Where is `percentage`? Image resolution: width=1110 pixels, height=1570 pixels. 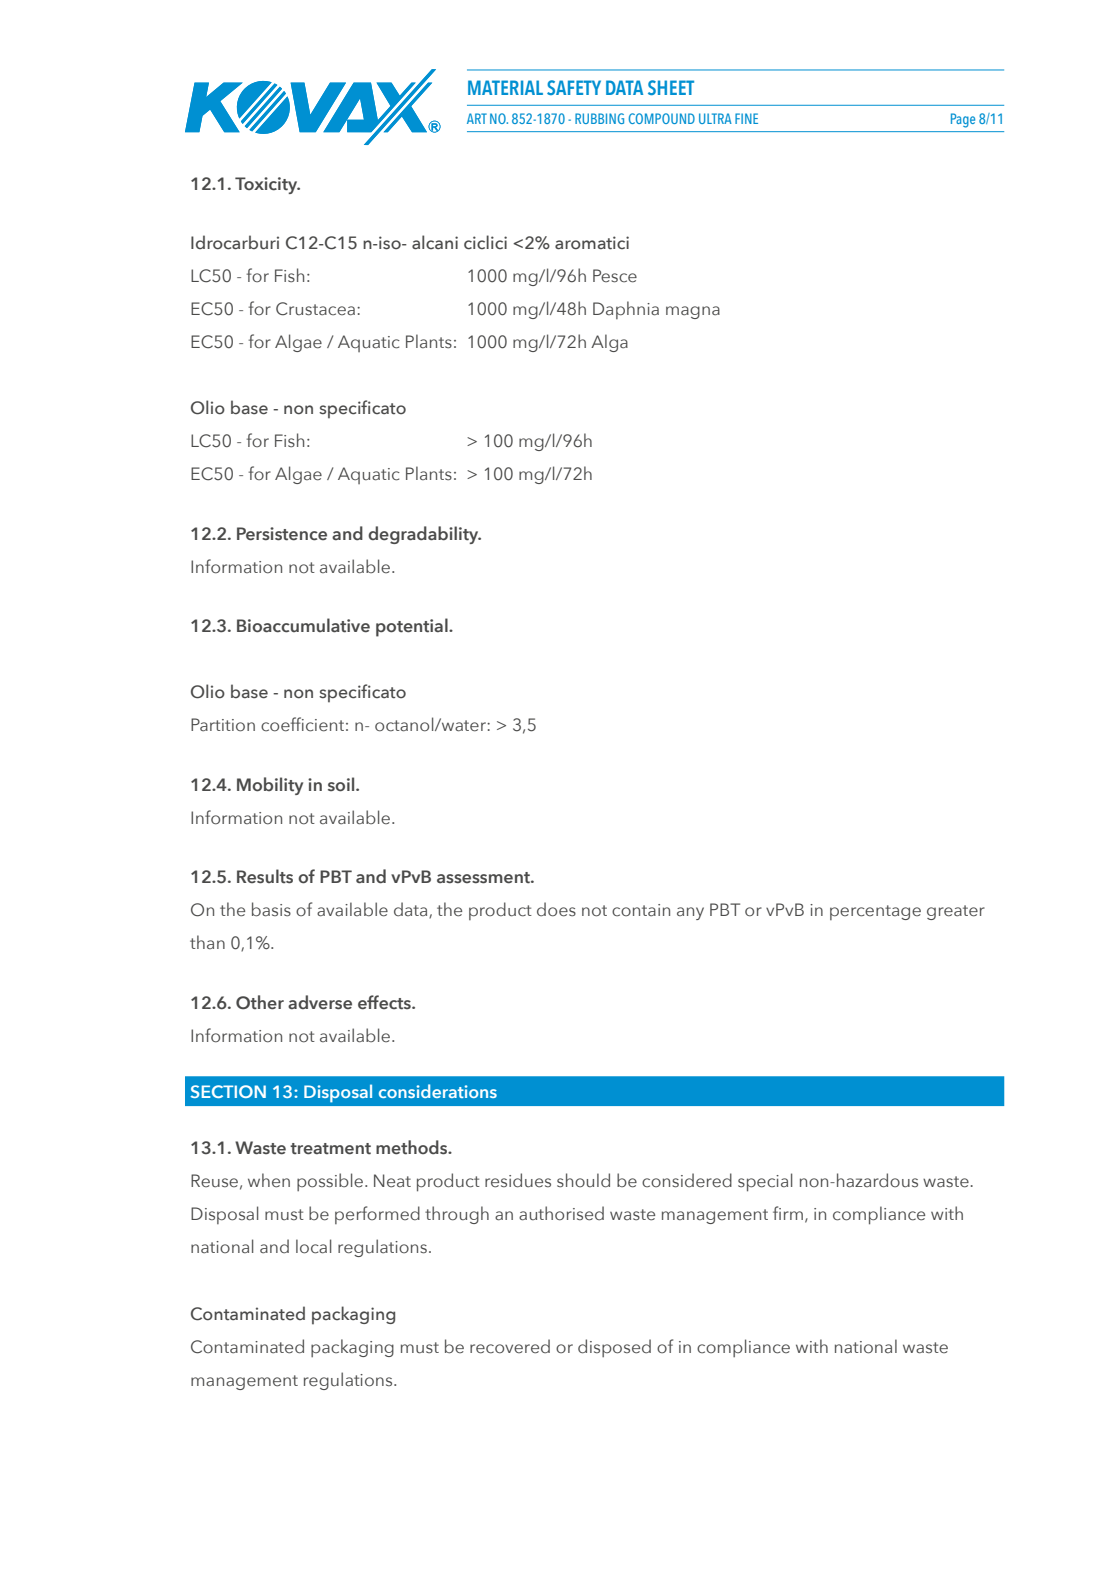 percentage is located at coordinates (875, 912).
